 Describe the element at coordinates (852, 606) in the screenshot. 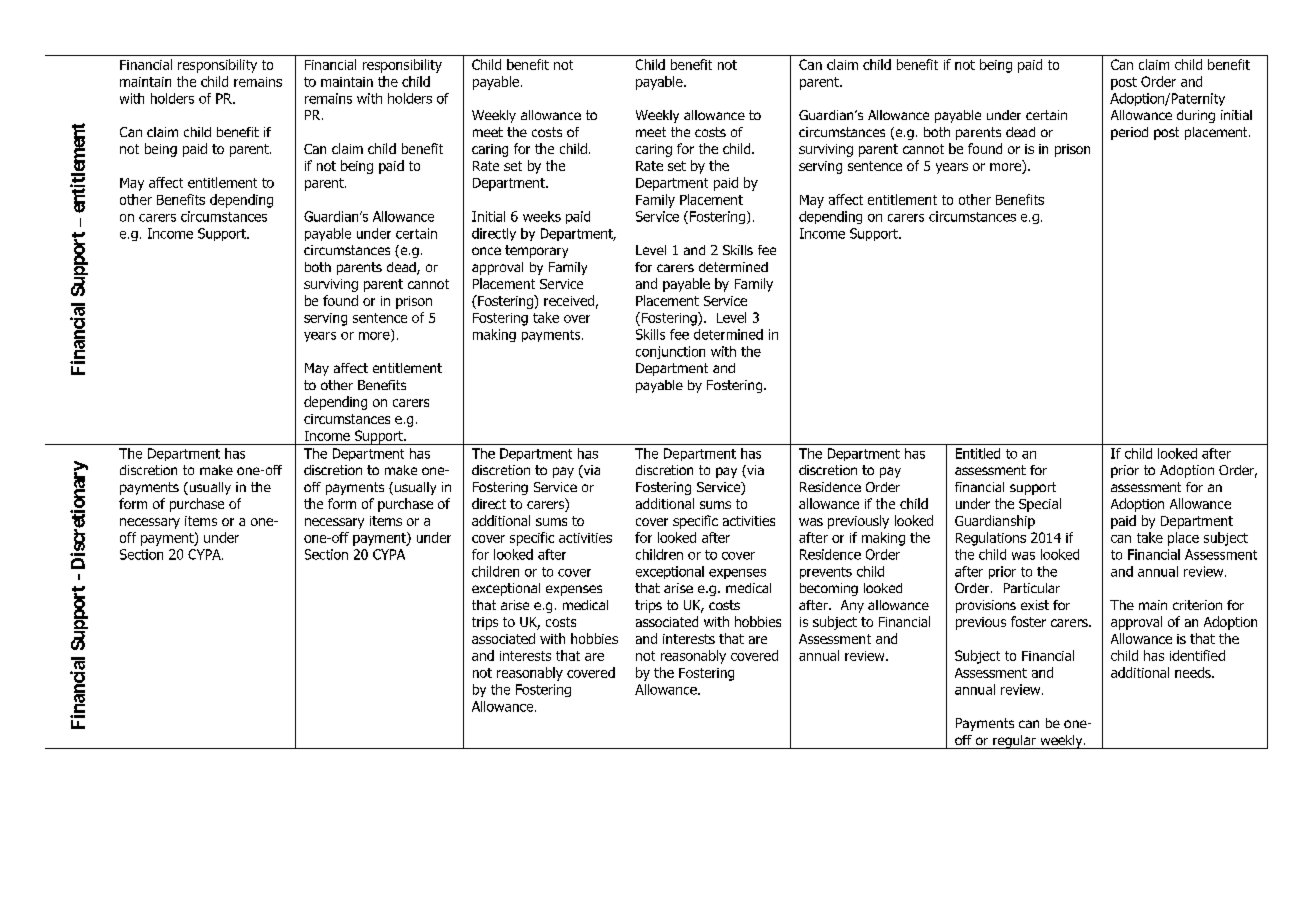

I see `Any` at that location.
